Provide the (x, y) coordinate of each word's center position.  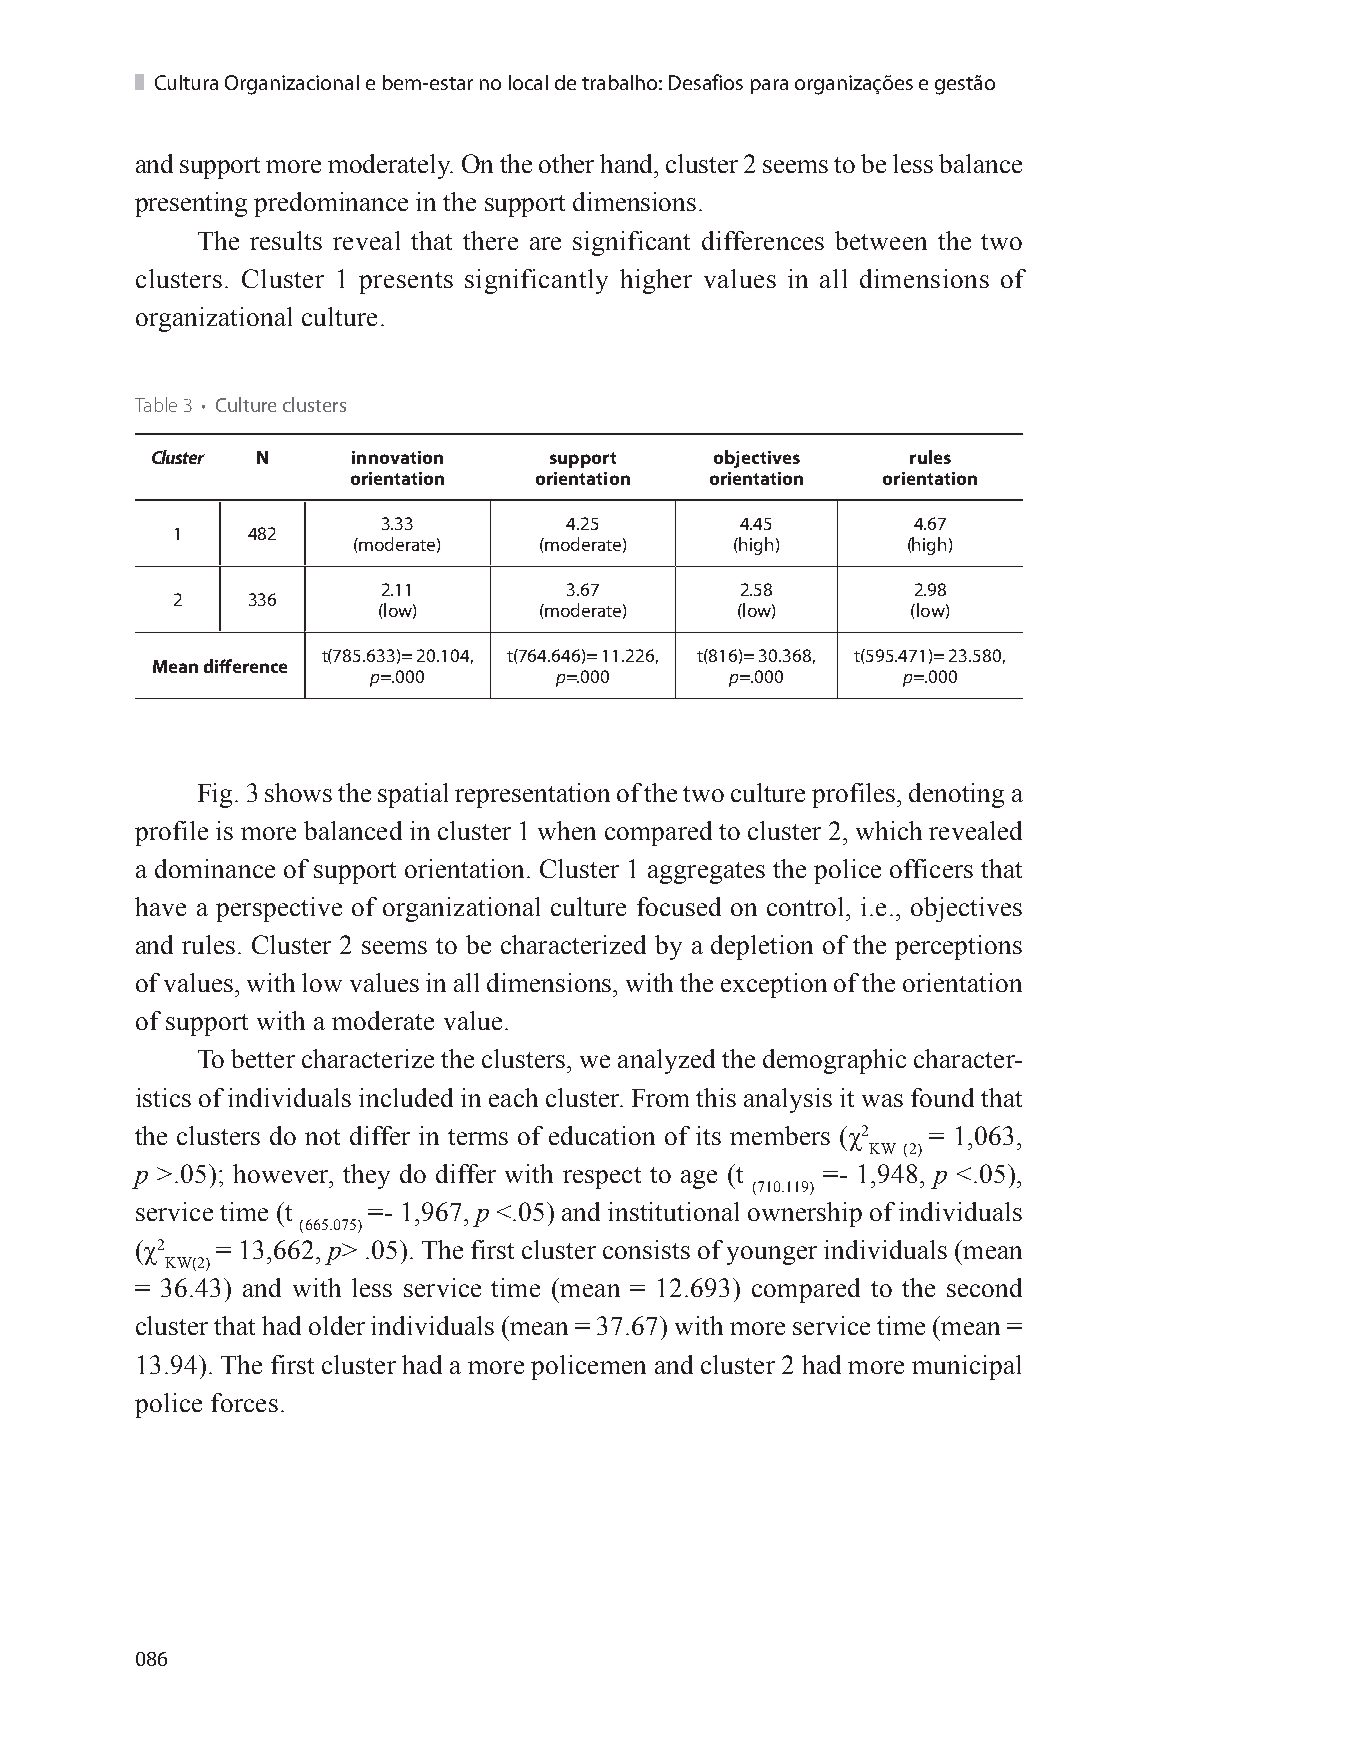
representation (532, 795)
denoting (956, 795)
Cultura (186, 82)
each (513, 1097)
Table (156, 404)
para (769, 86)
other (566, 163)
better (263, 1058)
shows (298, 792)
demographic (834, 1061)
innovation (397, 457)
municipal (966, 1367)
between (881, 240)
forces (244, 1402)
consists (646, 1249)
